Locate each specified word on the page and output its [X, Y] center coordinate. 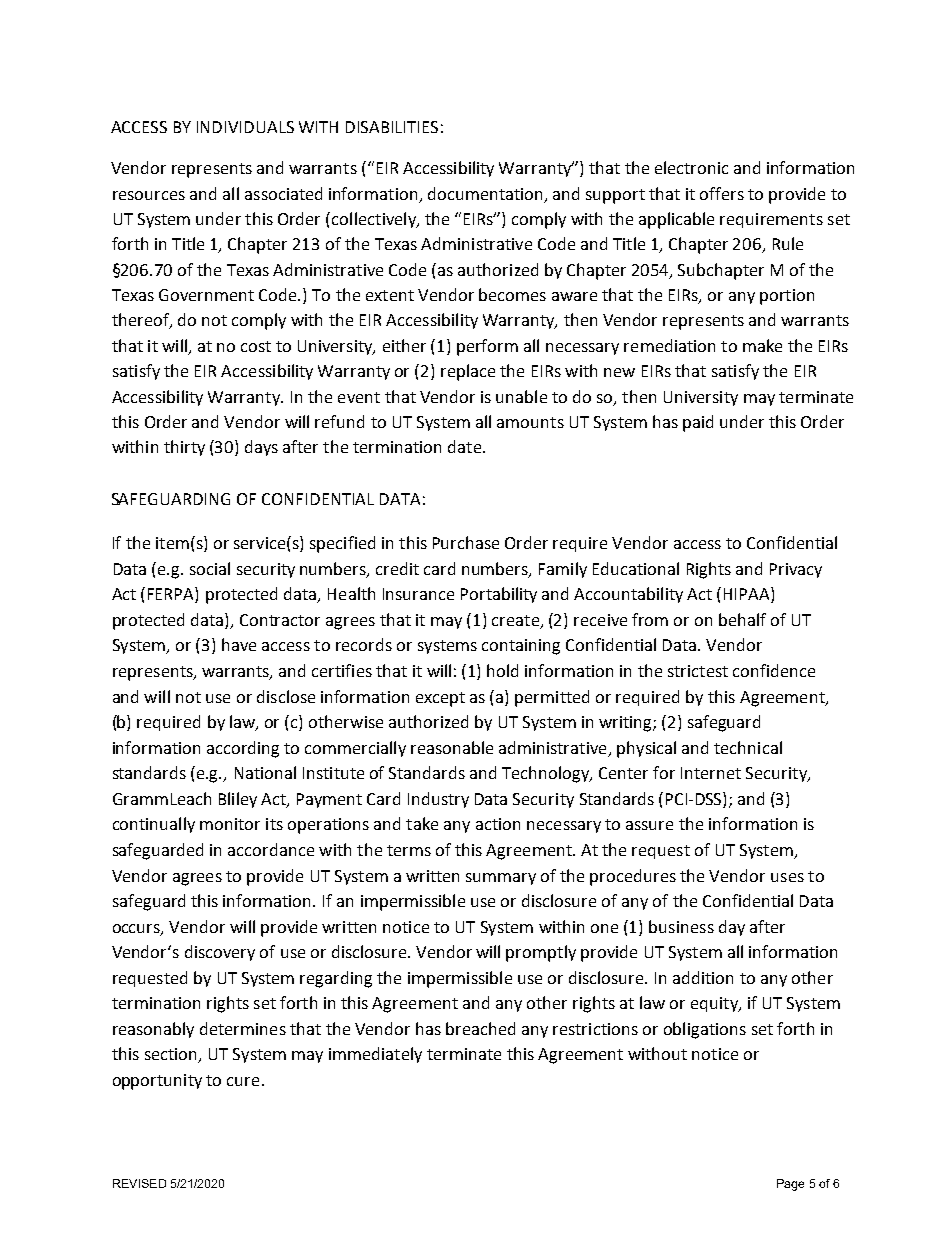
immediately [375, 1055]
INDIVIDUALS [245, 127]
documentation [485, 193]
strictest [698, 671]
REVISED [139, 1183]
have [239, 644]
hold [502, 670]
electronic [691, 167]
